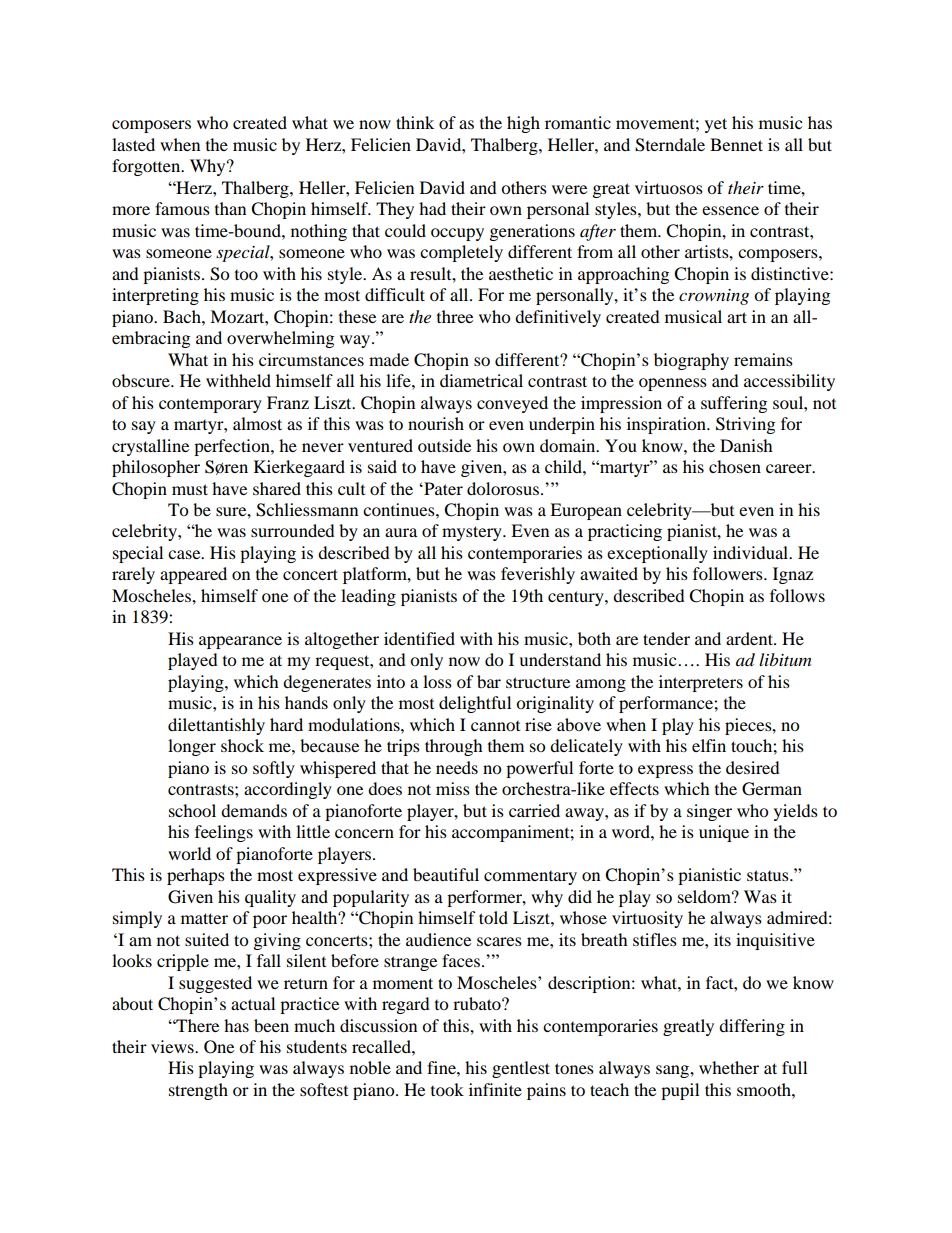  What do you see at coordinates (415, 122) in the screenshot?
I see `think` at bounding box center [415, 122].
